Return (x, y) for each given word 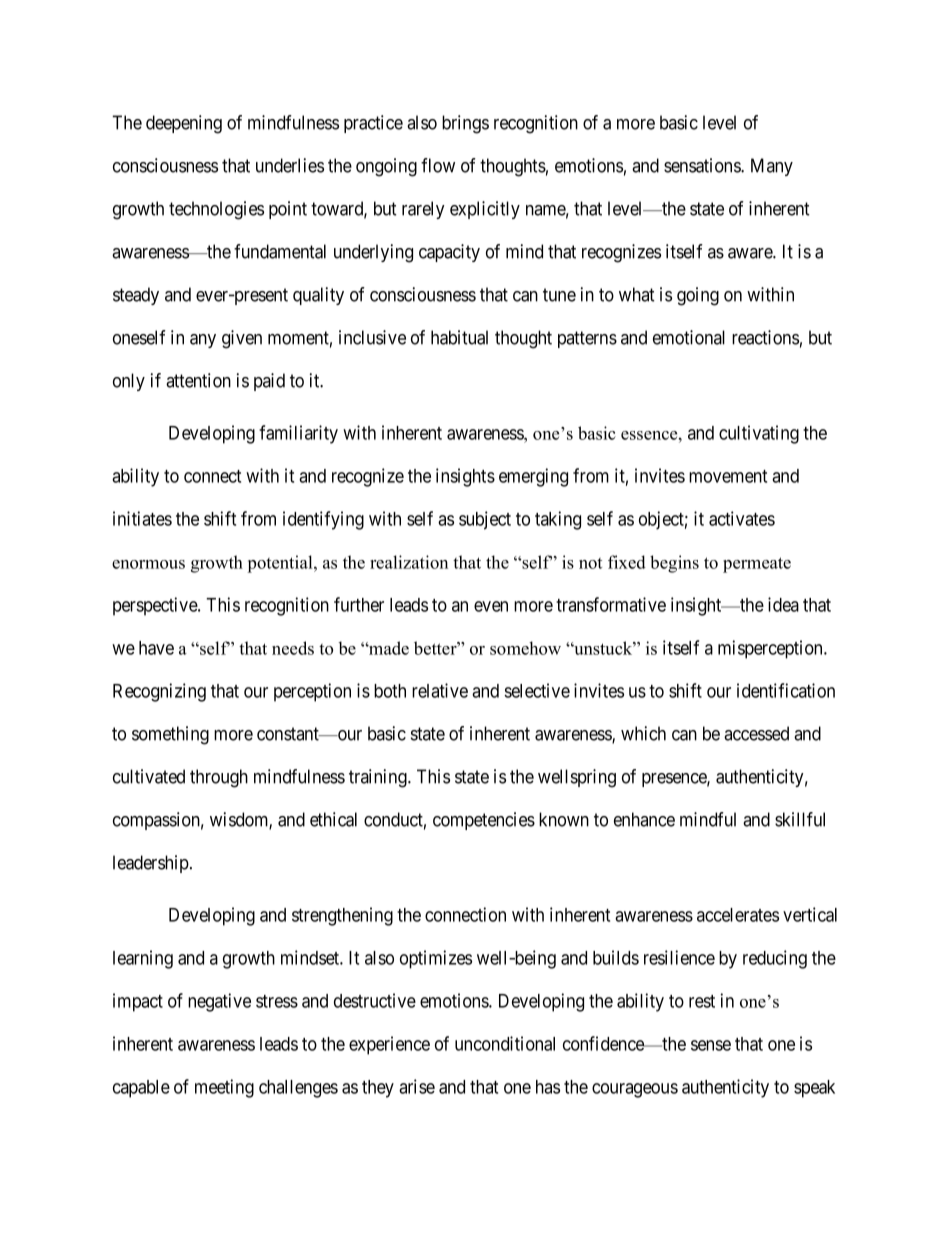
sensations (703, 165)
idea (783, 604)
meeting (224, 1088)
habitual (459, 337)
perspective (156, 606)
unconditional (505, 1043)
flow (438, 165)
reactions (765, 337)
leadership (151, 864)
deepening (184, 124)
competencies (484, 821)
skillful (800, 819)
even (491, 606)
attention (198, 380)
